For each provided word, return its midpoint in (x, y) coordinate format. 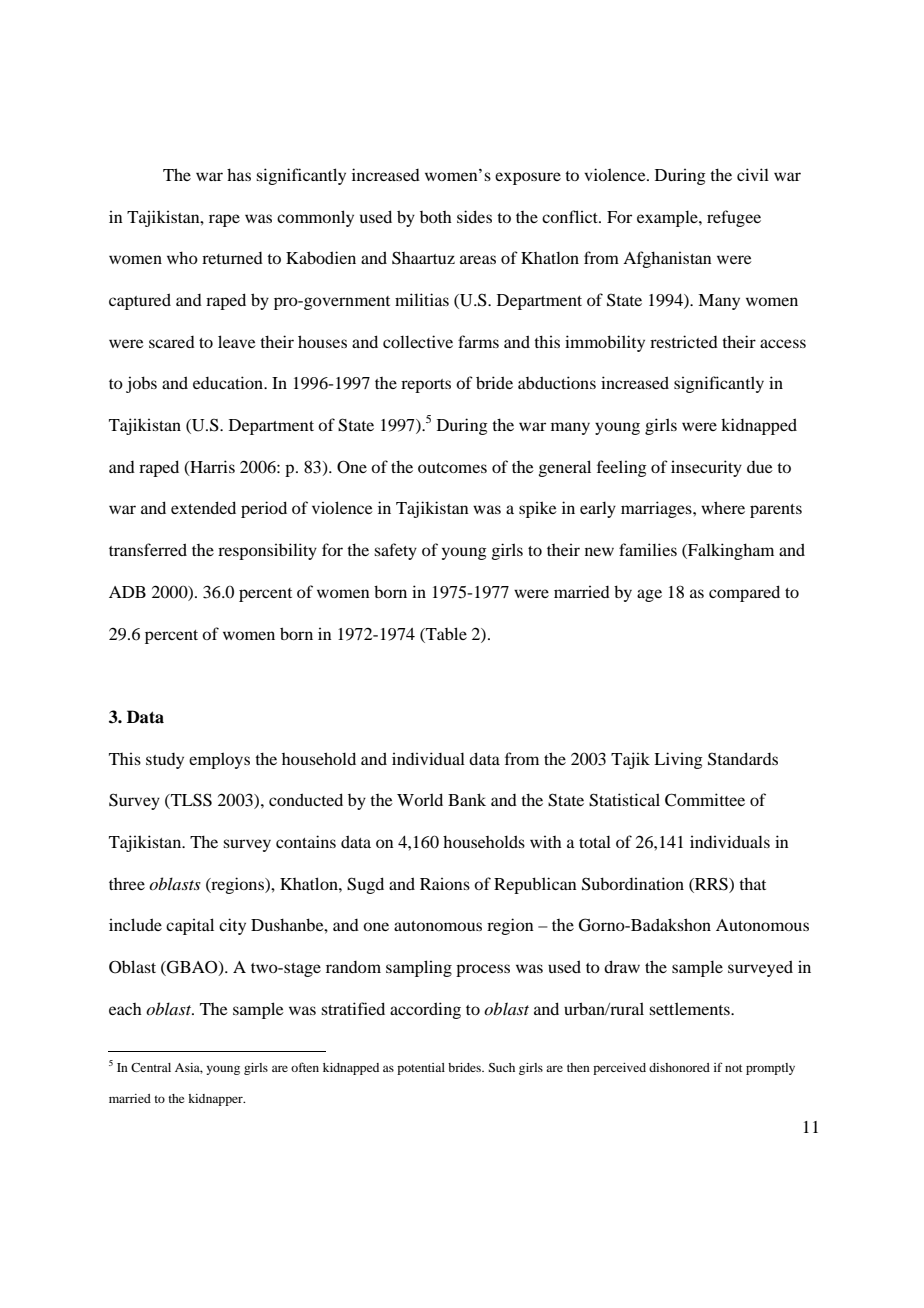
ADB (127, 592)
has (239, 174)
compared (744, 593)
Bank (467, 799)
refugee (734, 218)
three (127, 884)
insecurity (706, 468)
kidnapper (216, 1100)
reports (426, 386)
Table (445, 633)
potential (421, 1069)
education (229, 382)
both (436, 217)
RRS (711, 884)
